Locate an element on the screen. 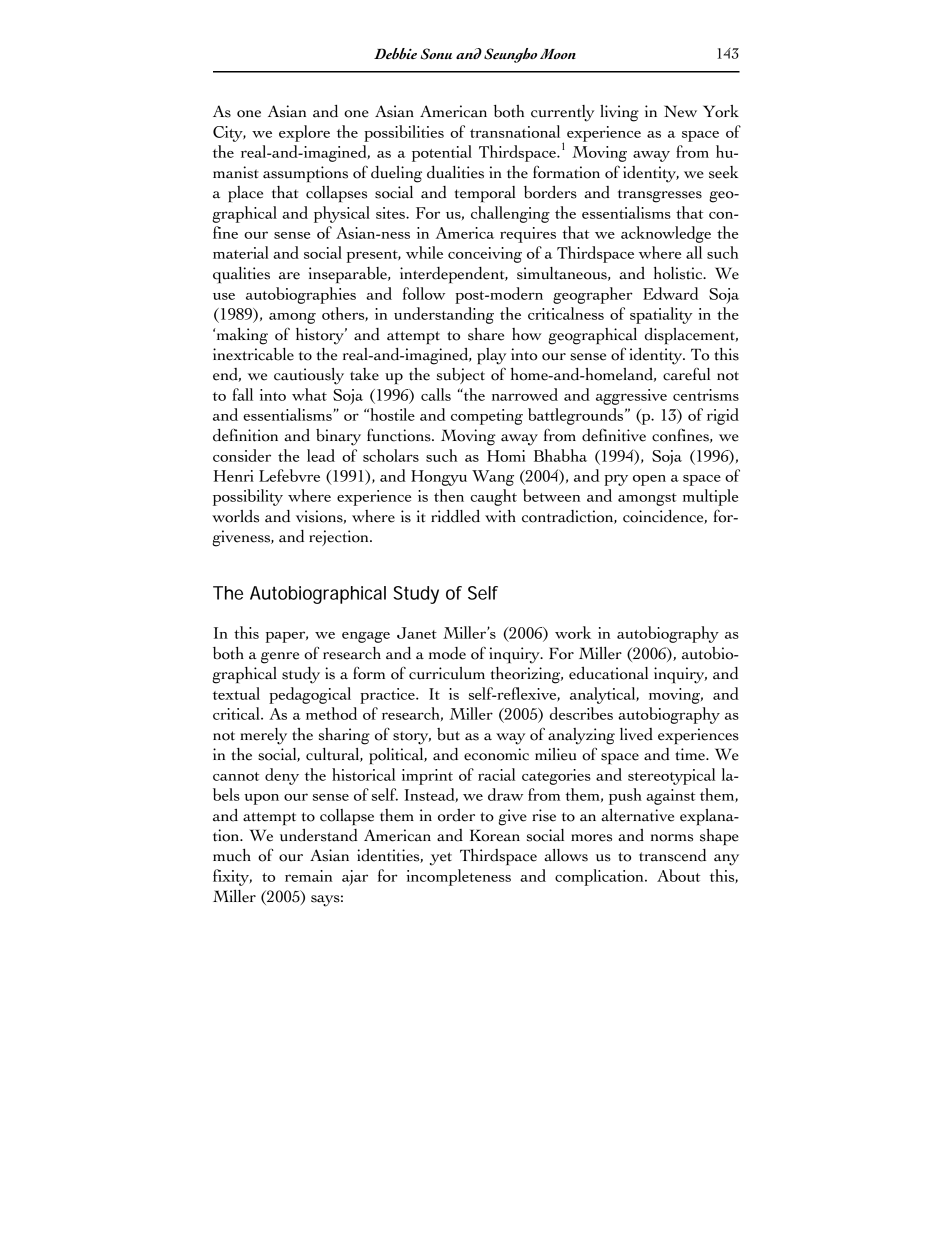 The height and width of the screenshot is (1233, 952). careful is located at coordinates (686, 374).
